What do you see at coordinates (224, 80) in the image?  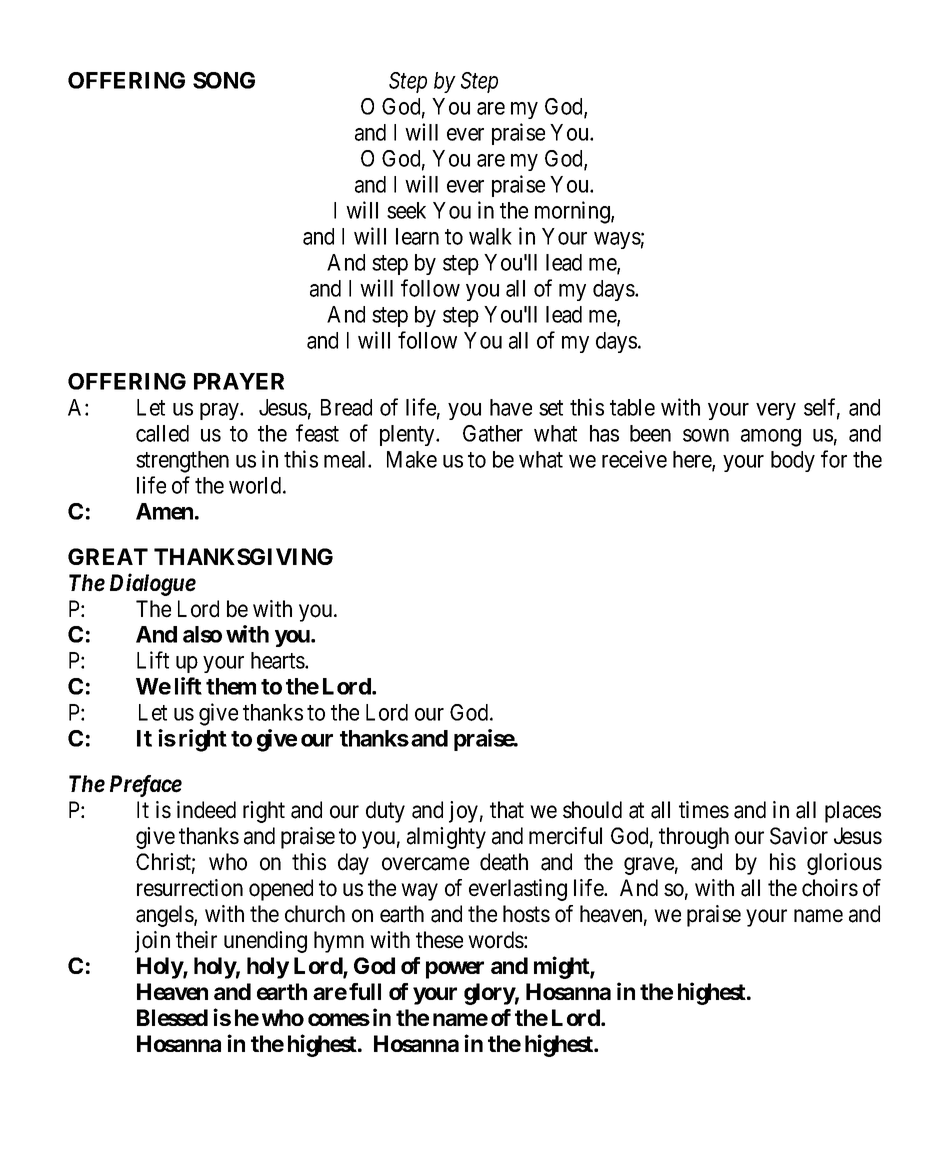 I see `SONG` at bounding box center [224, 80].
